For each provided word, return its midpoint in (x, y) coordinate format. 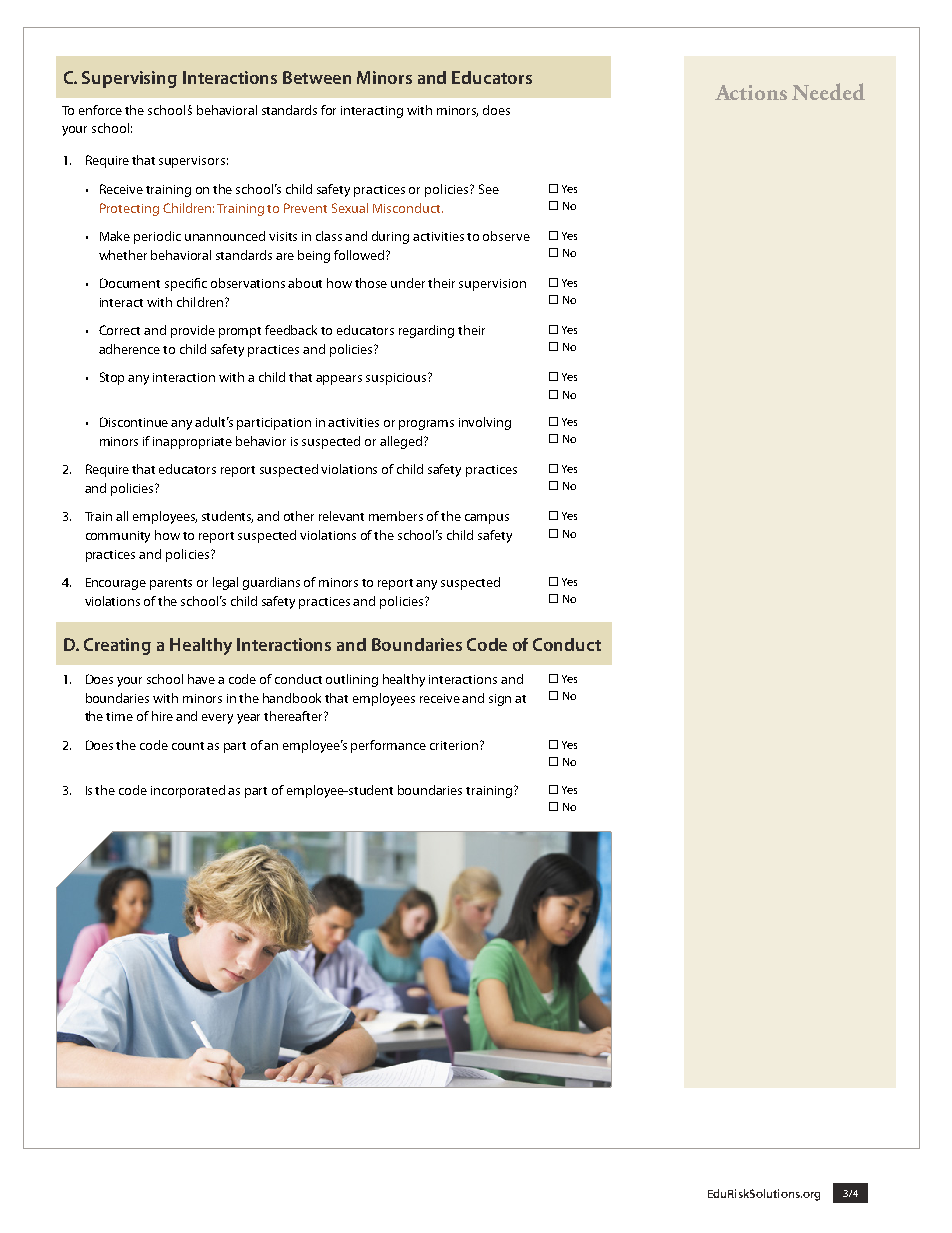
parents (171, 584)
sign (500, 700)
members (396, 516)
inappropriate (192, 443)
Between (317, 77)
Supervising (129, 79)
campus (487, 519)
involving (485, 423)
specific (186, 284)
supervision (492, 285)
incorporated (188, 791)
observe (506, 236)
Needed (828, 91)
